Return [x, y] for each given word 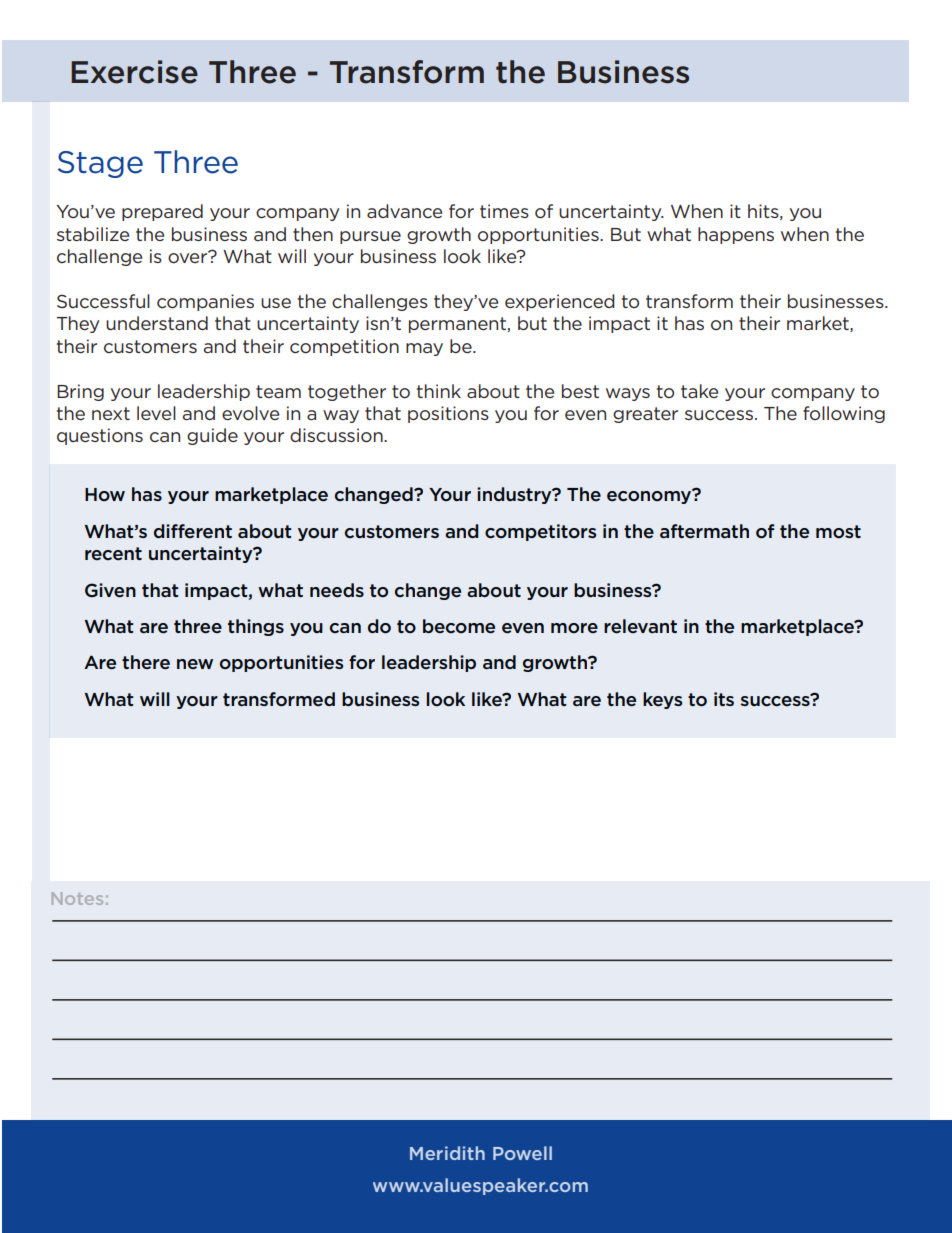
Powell [522, 1153]
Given [110, 590]
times [504, 211]
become [459, 626]
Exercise [134, 72]
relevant [640, 626]
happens [736, 235]
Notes [77, 898]
